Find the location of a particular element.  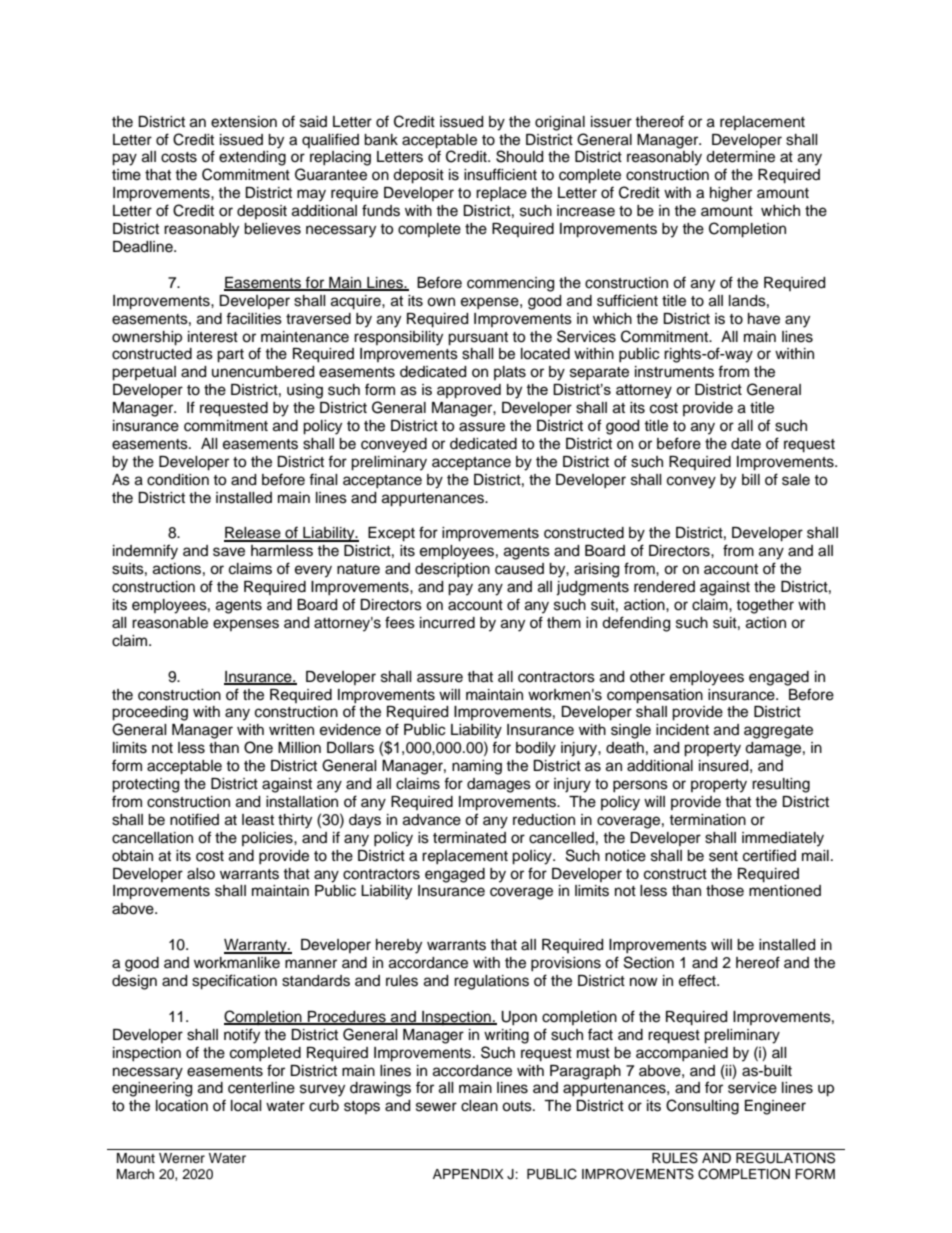

determine is located at coordinates (740, 157).
